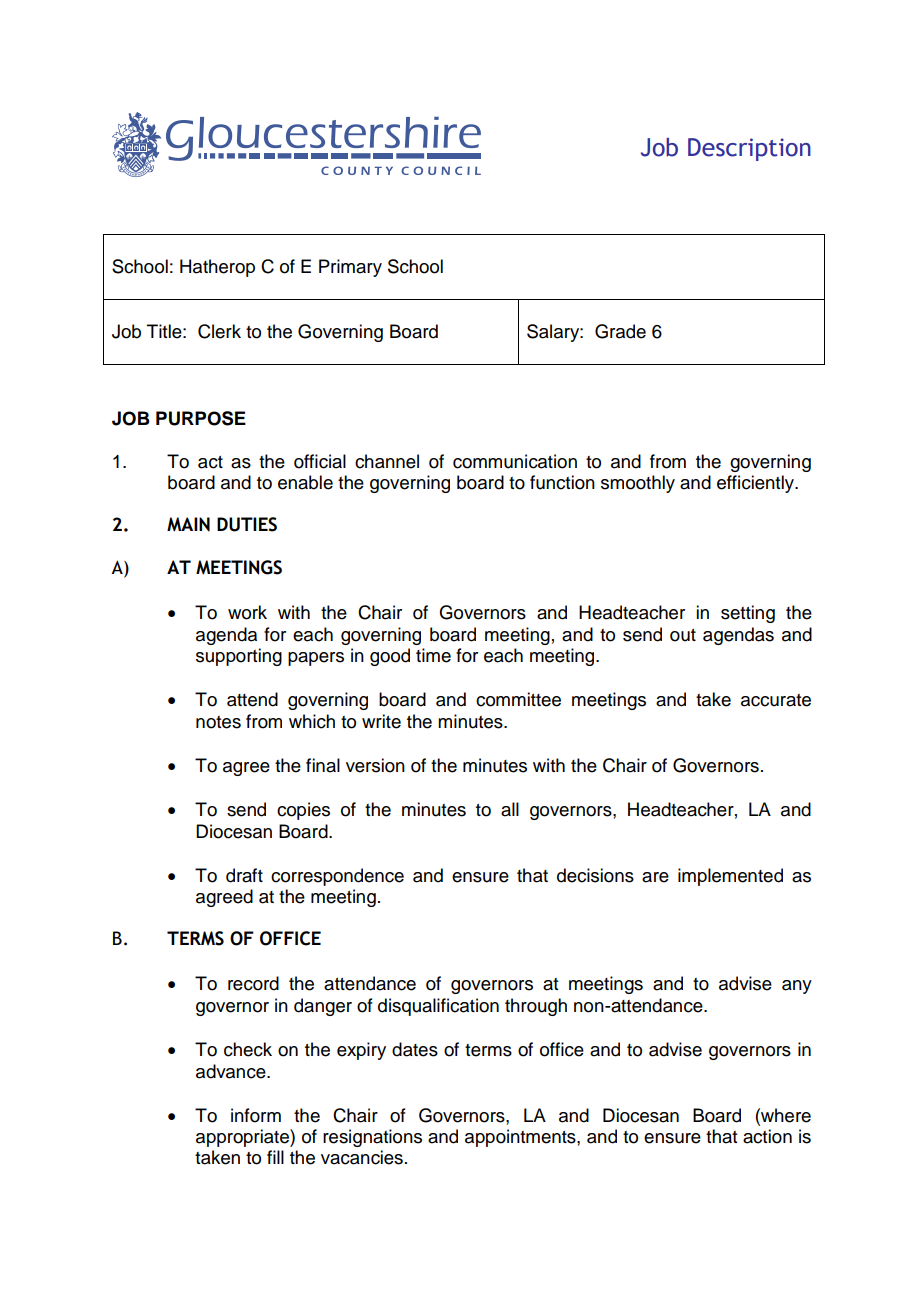 This document has width=924, height=1308. I want to click on supporting, so click(239, 657).
